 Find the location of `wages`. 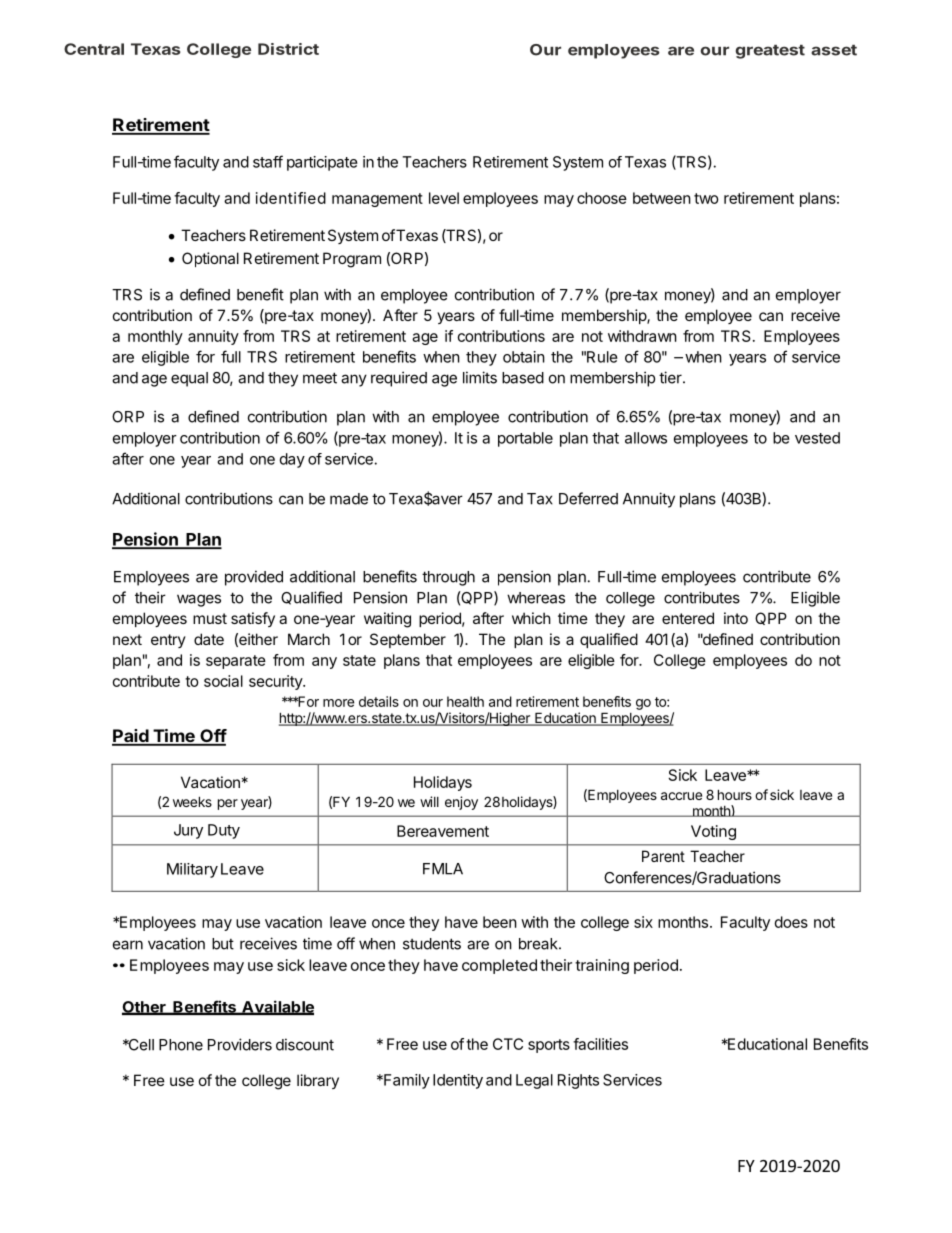

wages is located at coordinates (199, 600).
